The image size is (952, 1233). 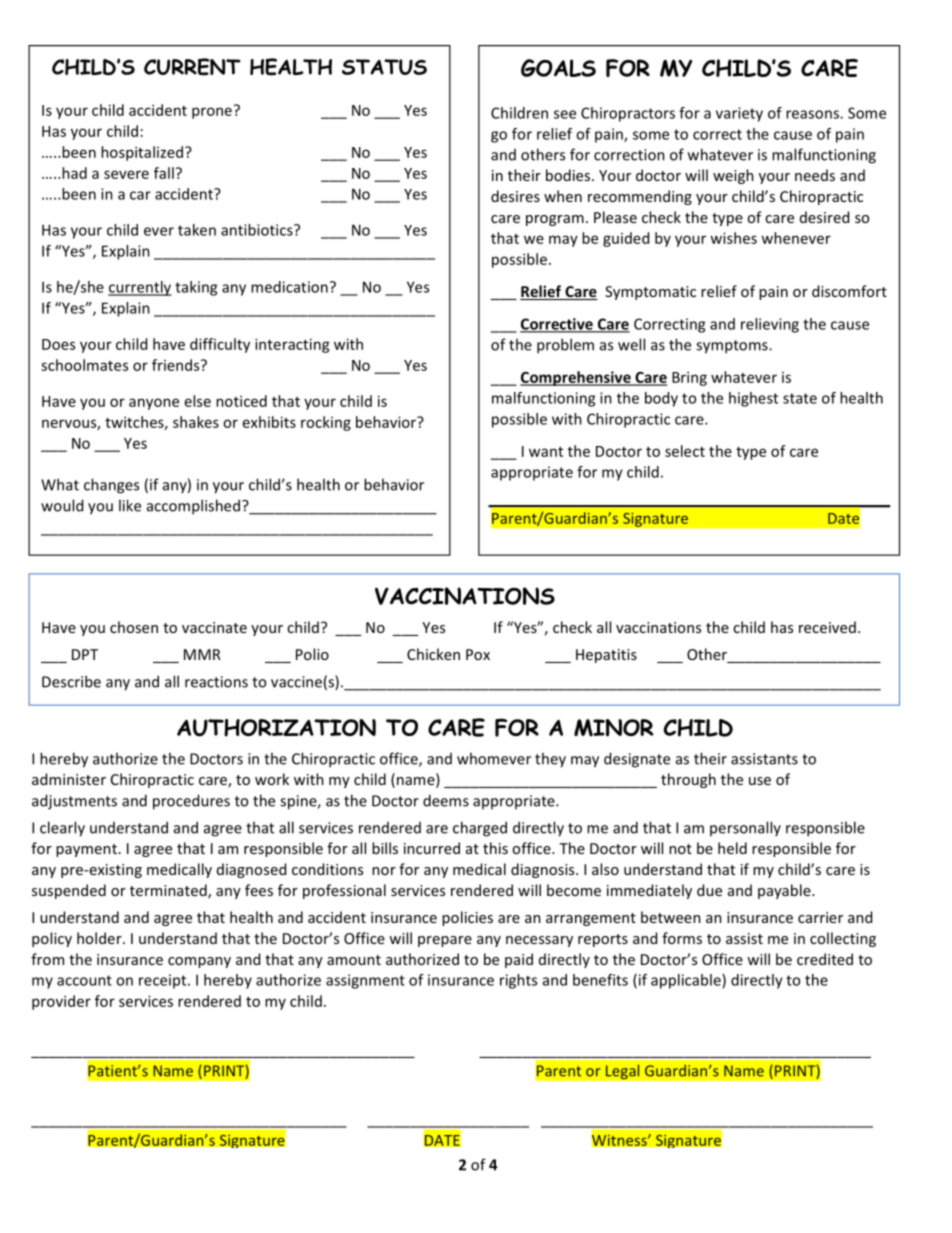 I want to click on rights, so click(x=518, y=981).
